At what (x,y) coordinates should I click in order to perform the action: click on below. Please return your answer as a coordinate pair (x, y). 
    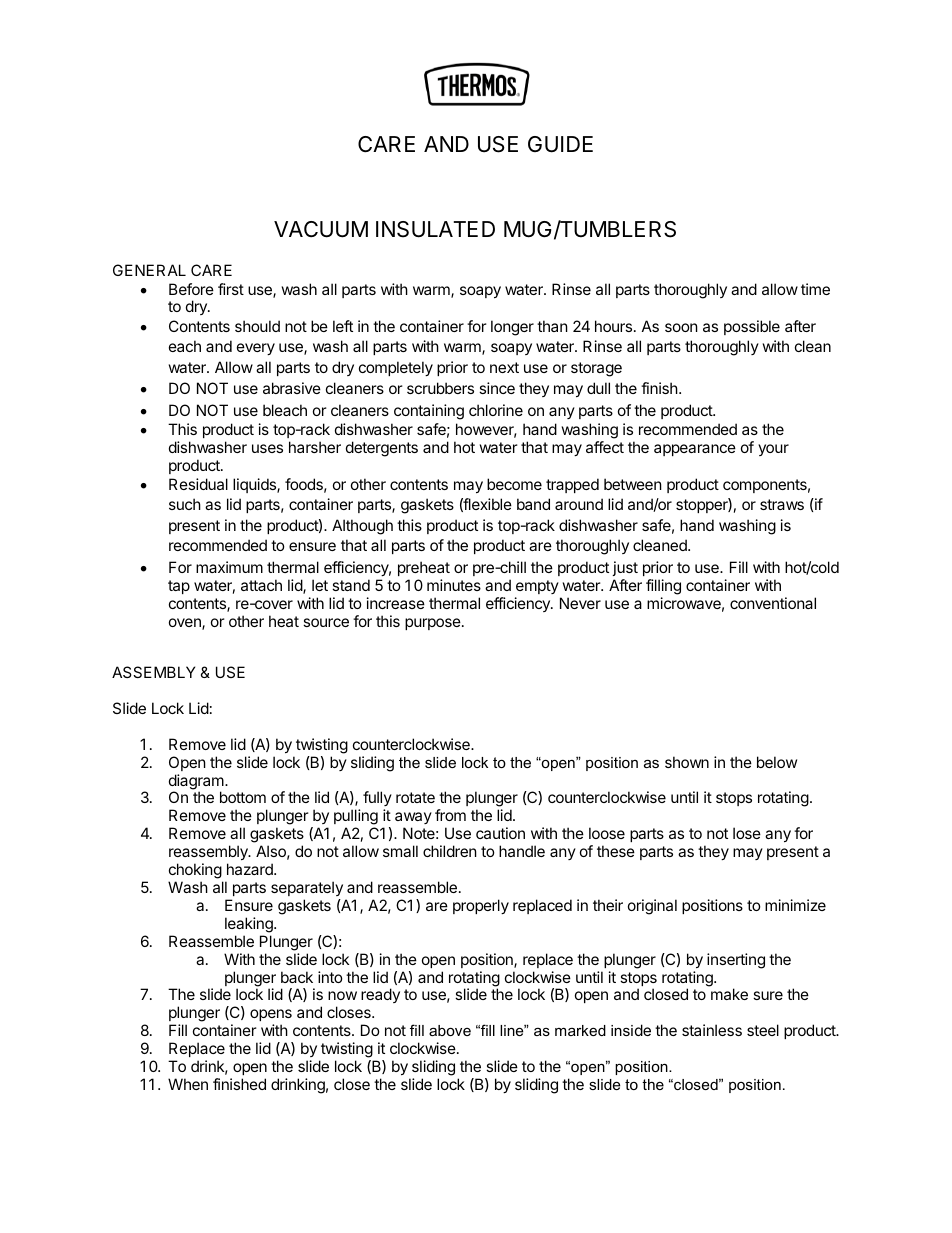
    Looking at the image, I should click on (777, 762).
